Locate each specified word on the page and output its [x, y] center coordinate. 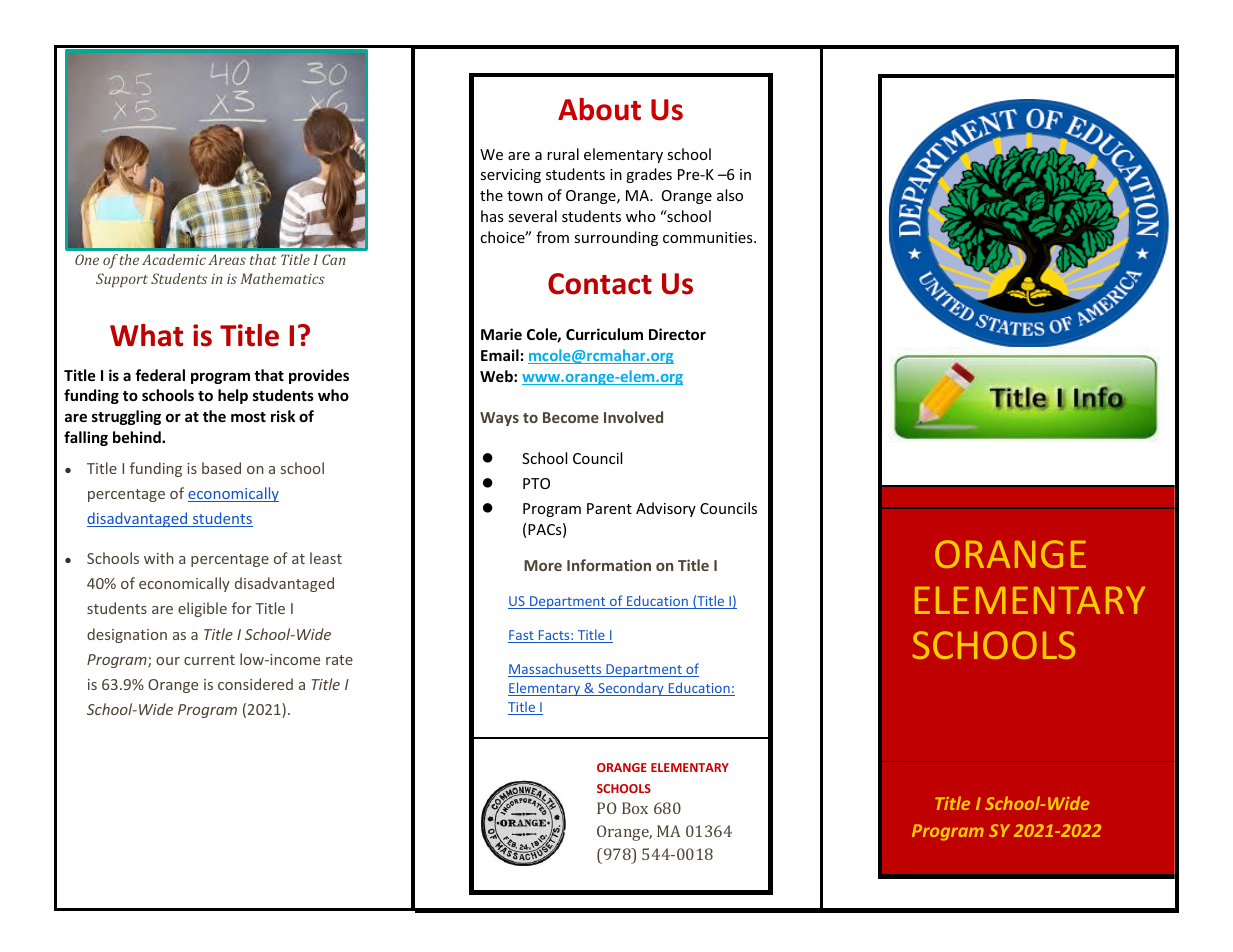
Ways [499, 419]
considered [255, 684]
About [599, 109]
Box [635, 808]
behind [138, 437]
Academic [174, 259]
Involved [633, 417]
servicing [510, 176]
